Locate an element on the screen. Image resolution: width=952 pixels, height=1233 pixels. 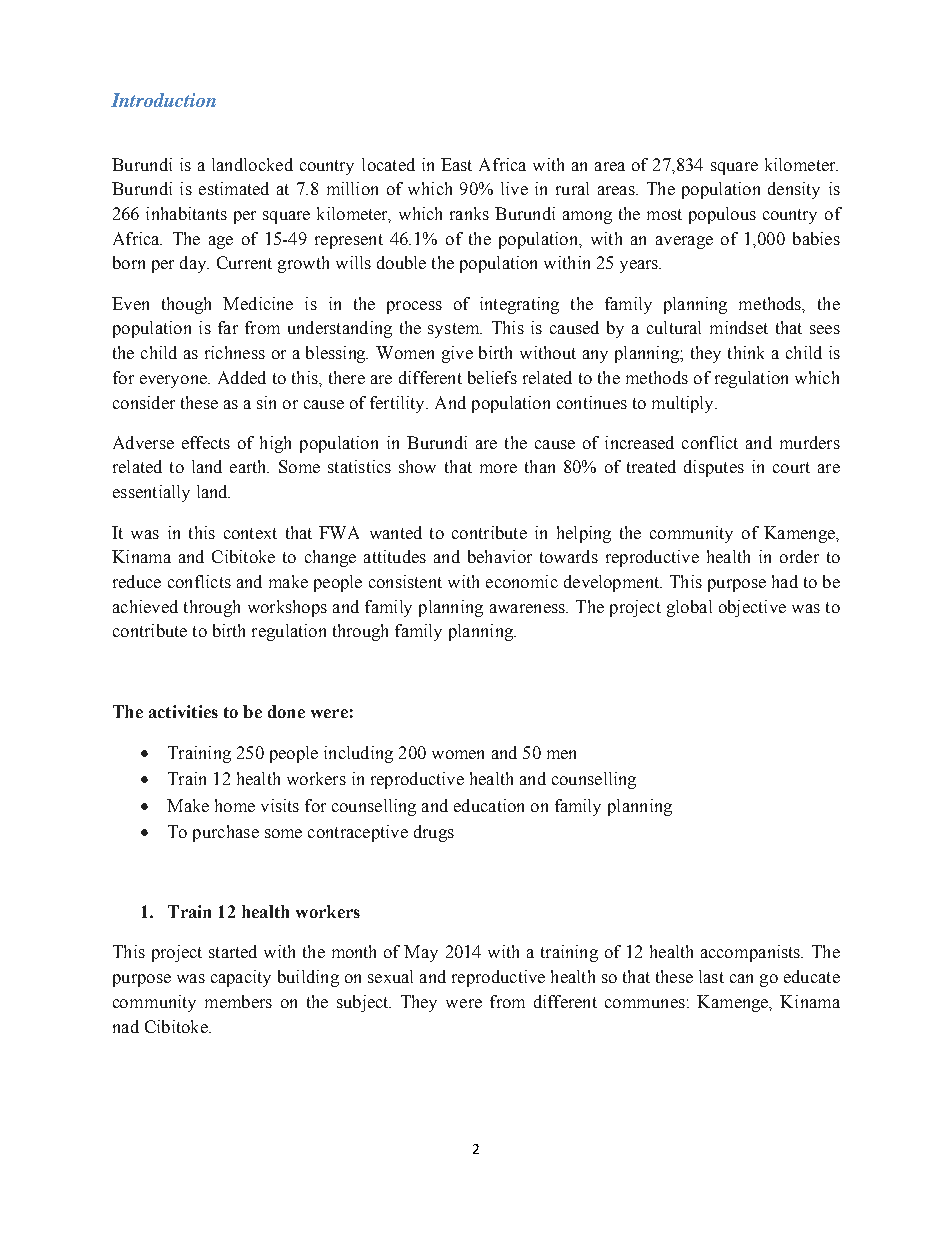
achieved is located at coordinates (145, 606).
